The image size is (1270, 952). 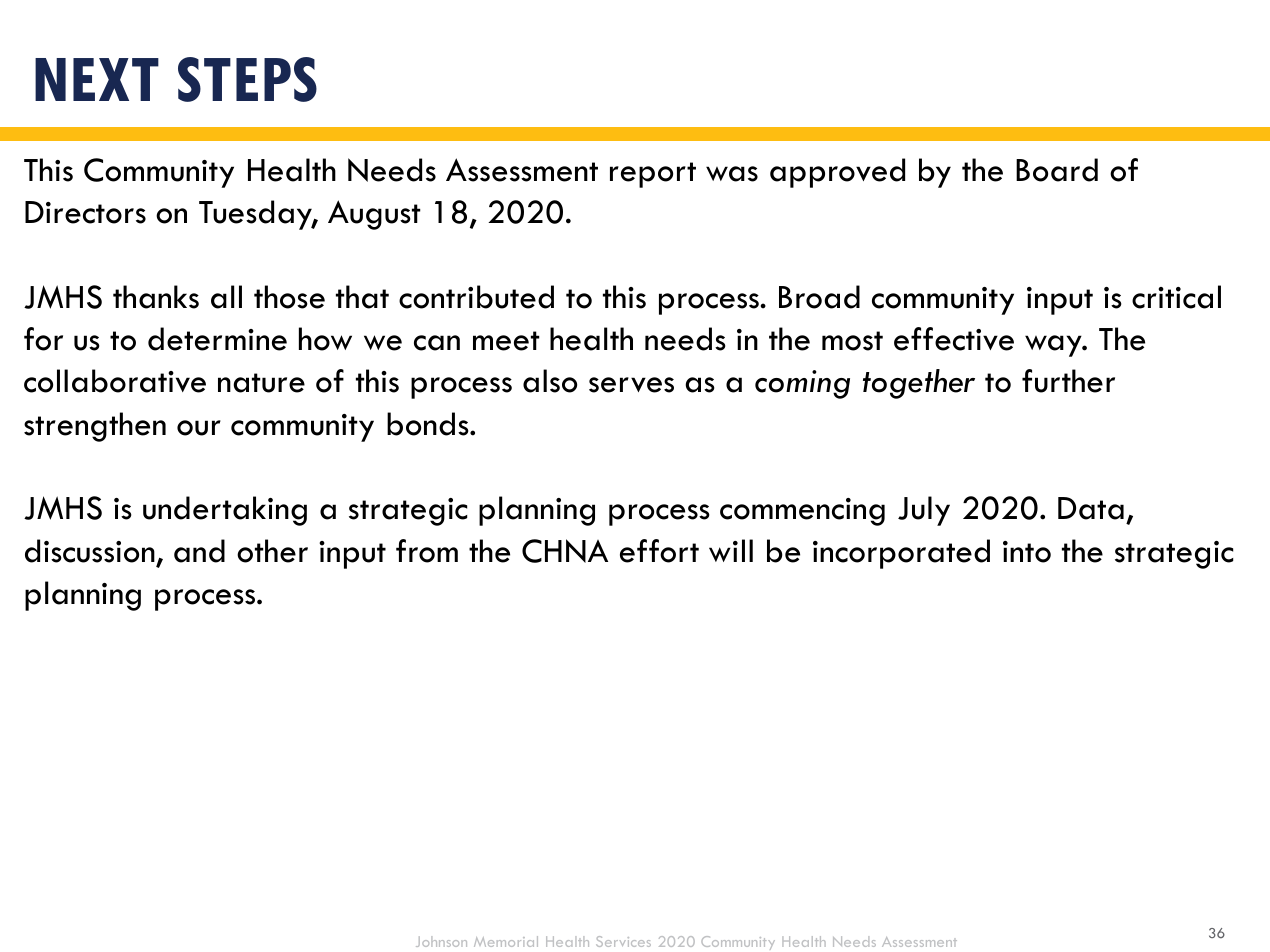 What do you see at coordinates (659, 551) in the screenshot?
I see `effort` at bounding box center [659, 551].
